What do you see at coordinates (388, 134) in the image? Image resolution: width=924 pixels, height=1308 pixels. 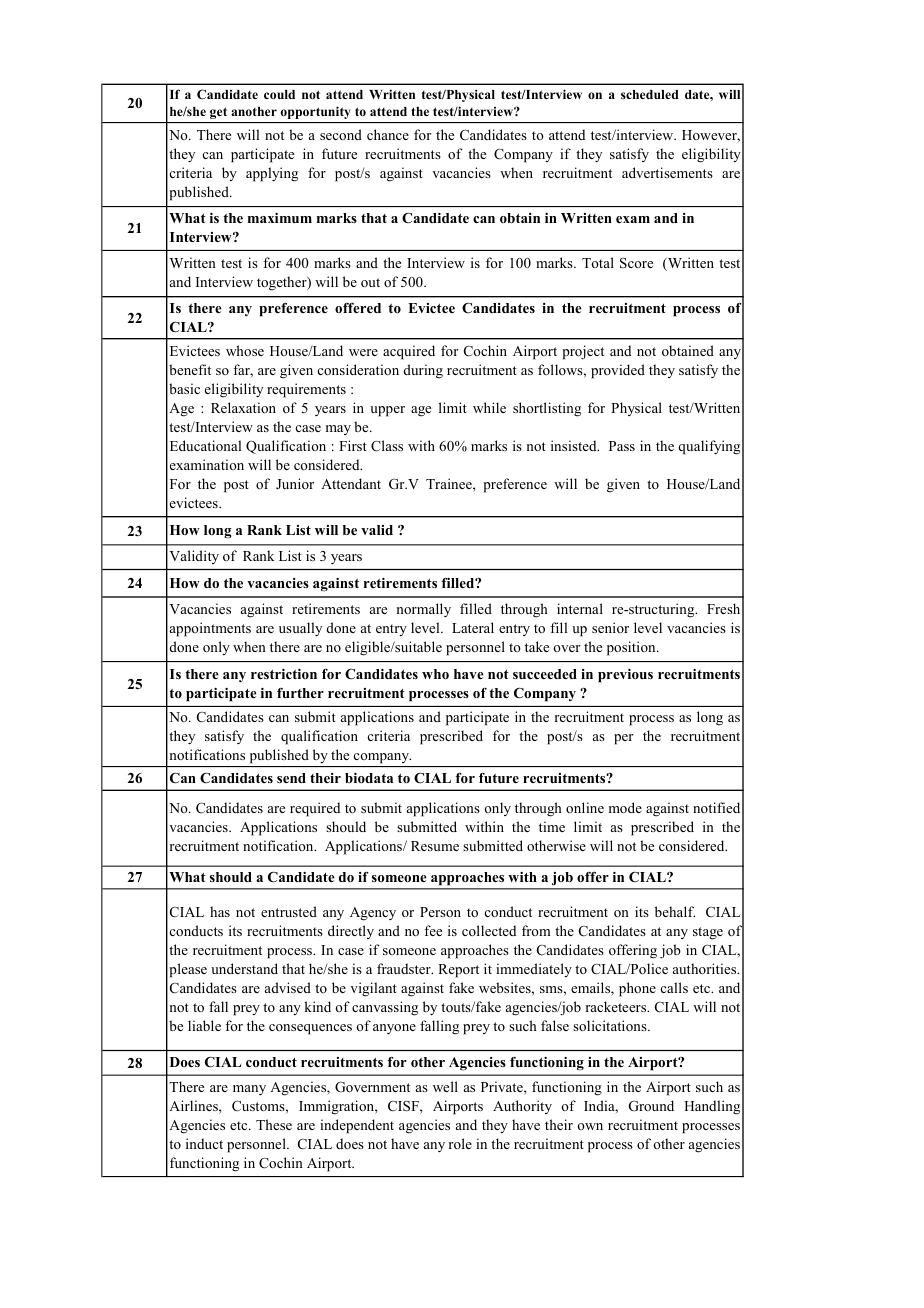 I see `chance` at bounding box center [388, 134].
